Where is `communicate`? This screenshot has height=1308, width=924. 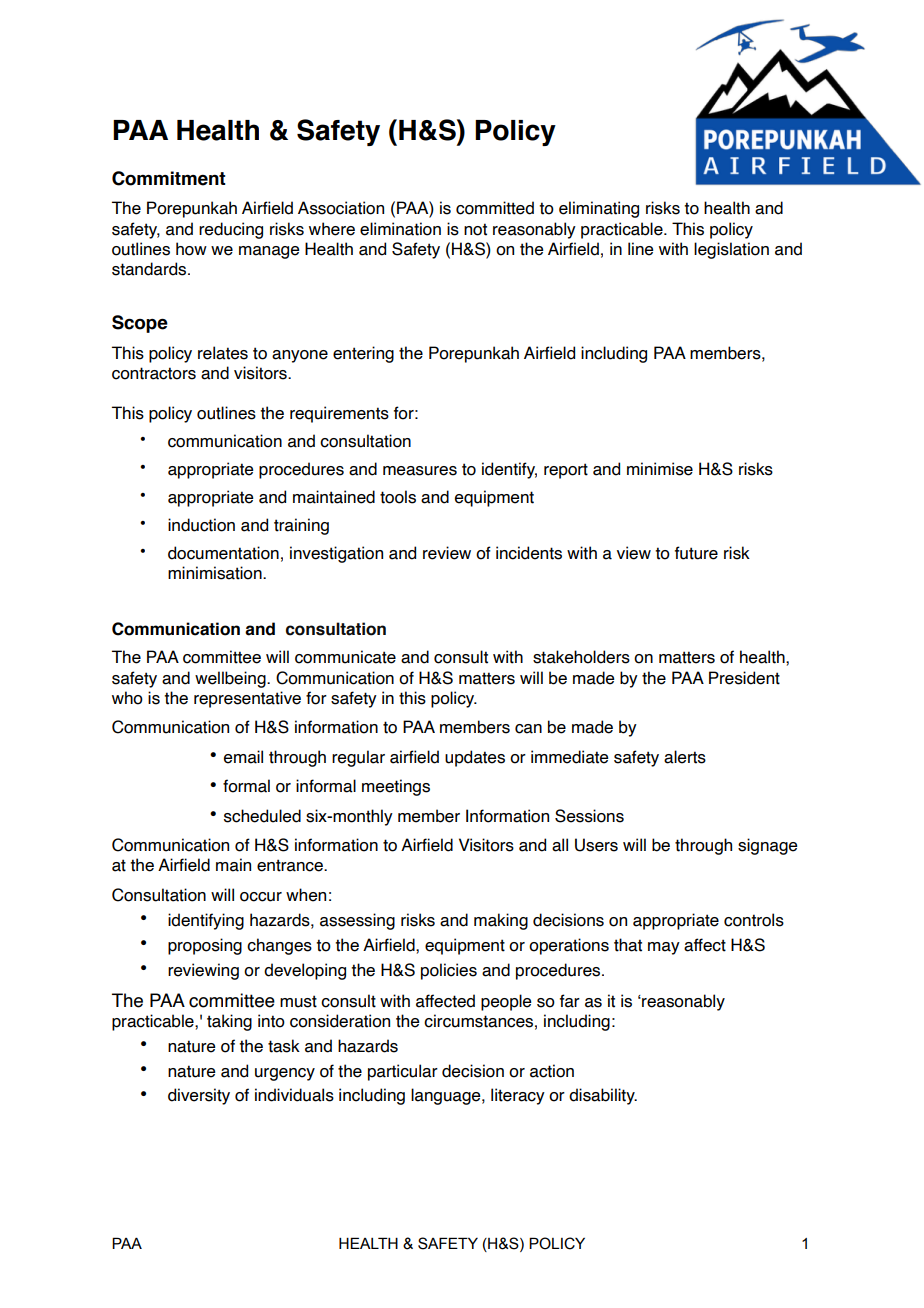 communicate is located at coordinates (345, 657).
